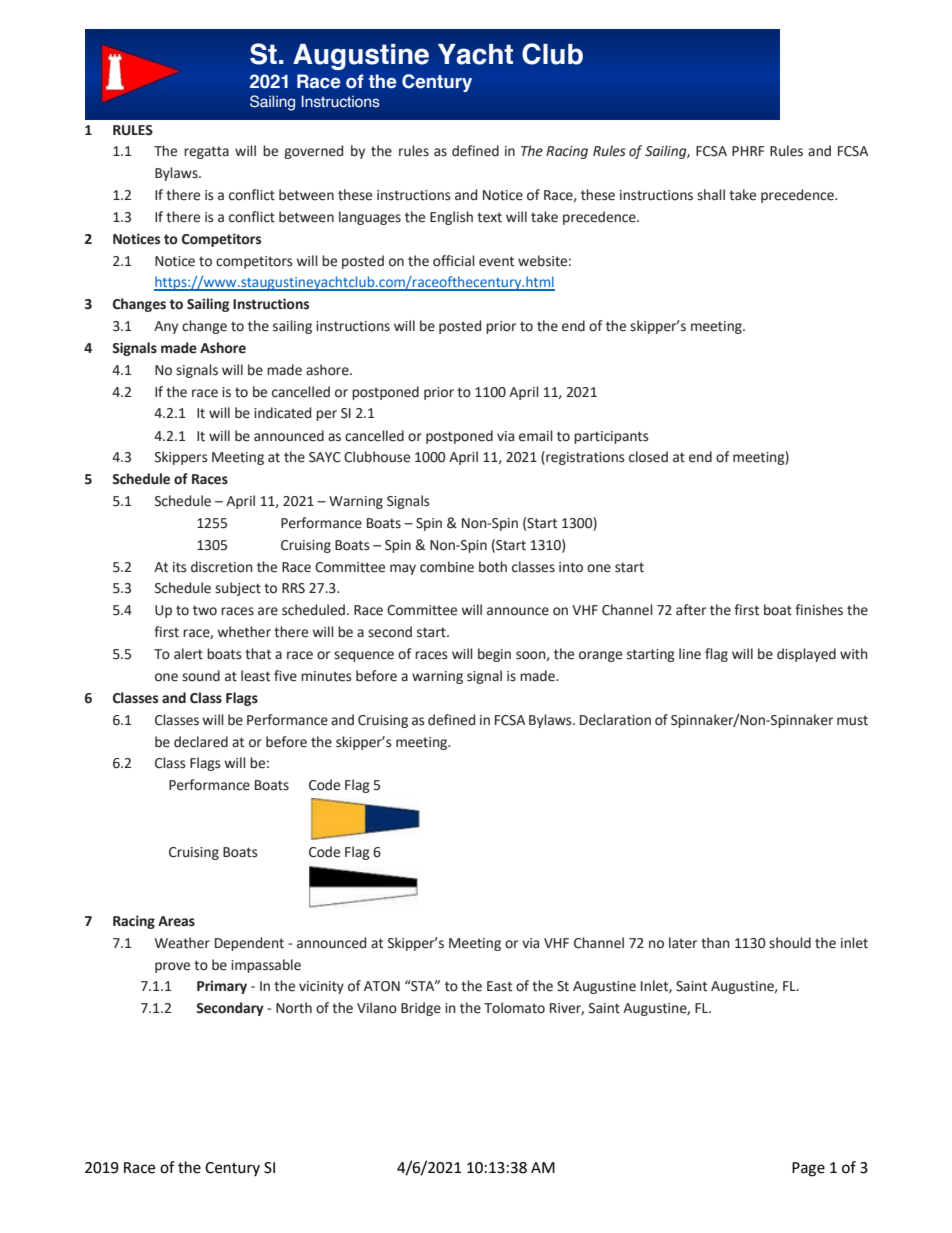  Describe the element at coordinates (489, 217) in the screenshot. I see `text` at that location.
